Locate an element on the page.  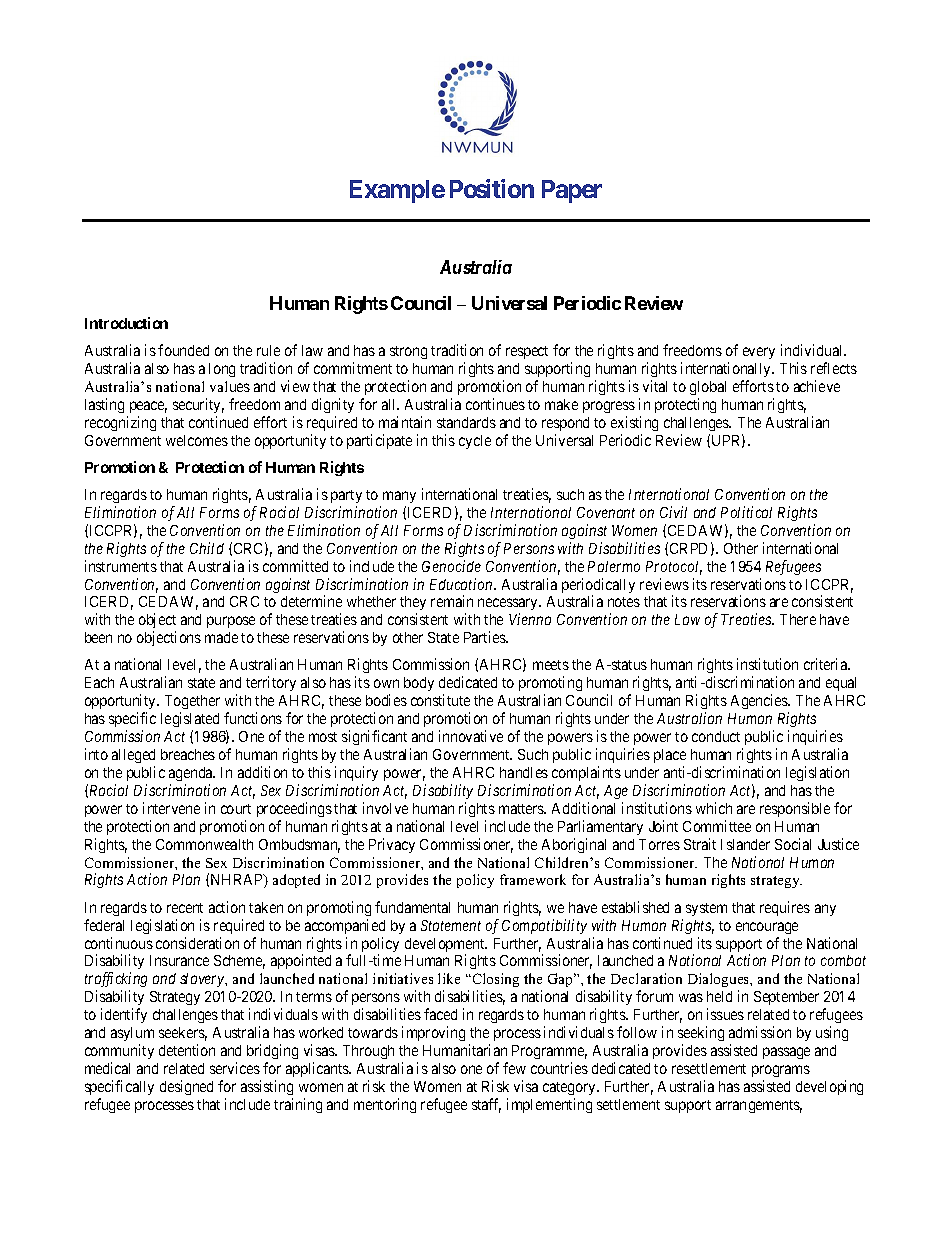
Parties is located at coordinates (485, 637).
